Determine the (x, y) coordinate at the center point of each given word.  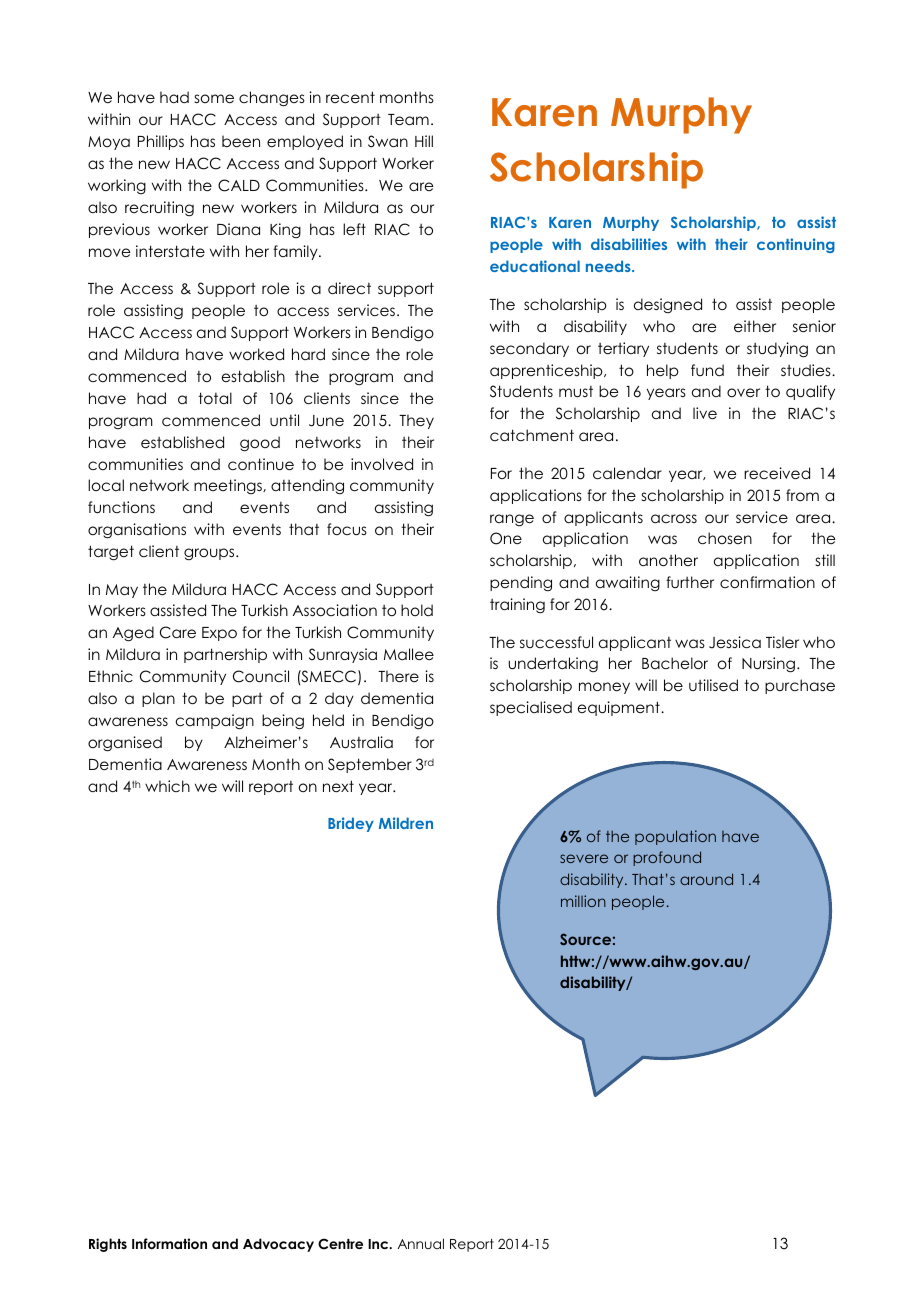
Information (169, 1243)
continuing (796, 245)
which (167, 786)
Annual (421, 1243)
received (777, 473)
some (214, 98)
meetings (229, 486)
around (706, 879)
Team (408, 119)
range (512, 520)
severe (584, 858)
